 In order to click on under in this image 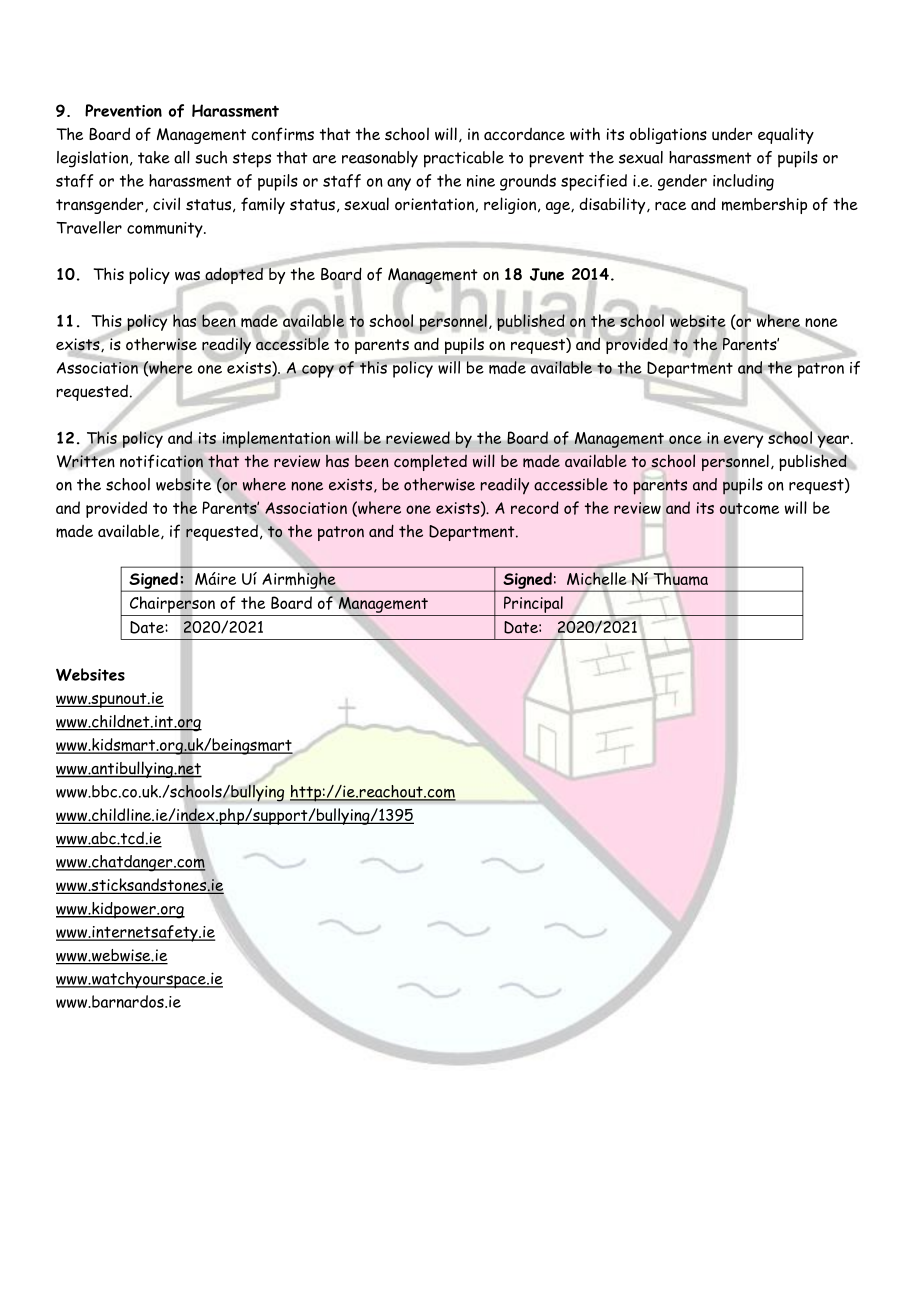, I will do `click(732, 134)`.
